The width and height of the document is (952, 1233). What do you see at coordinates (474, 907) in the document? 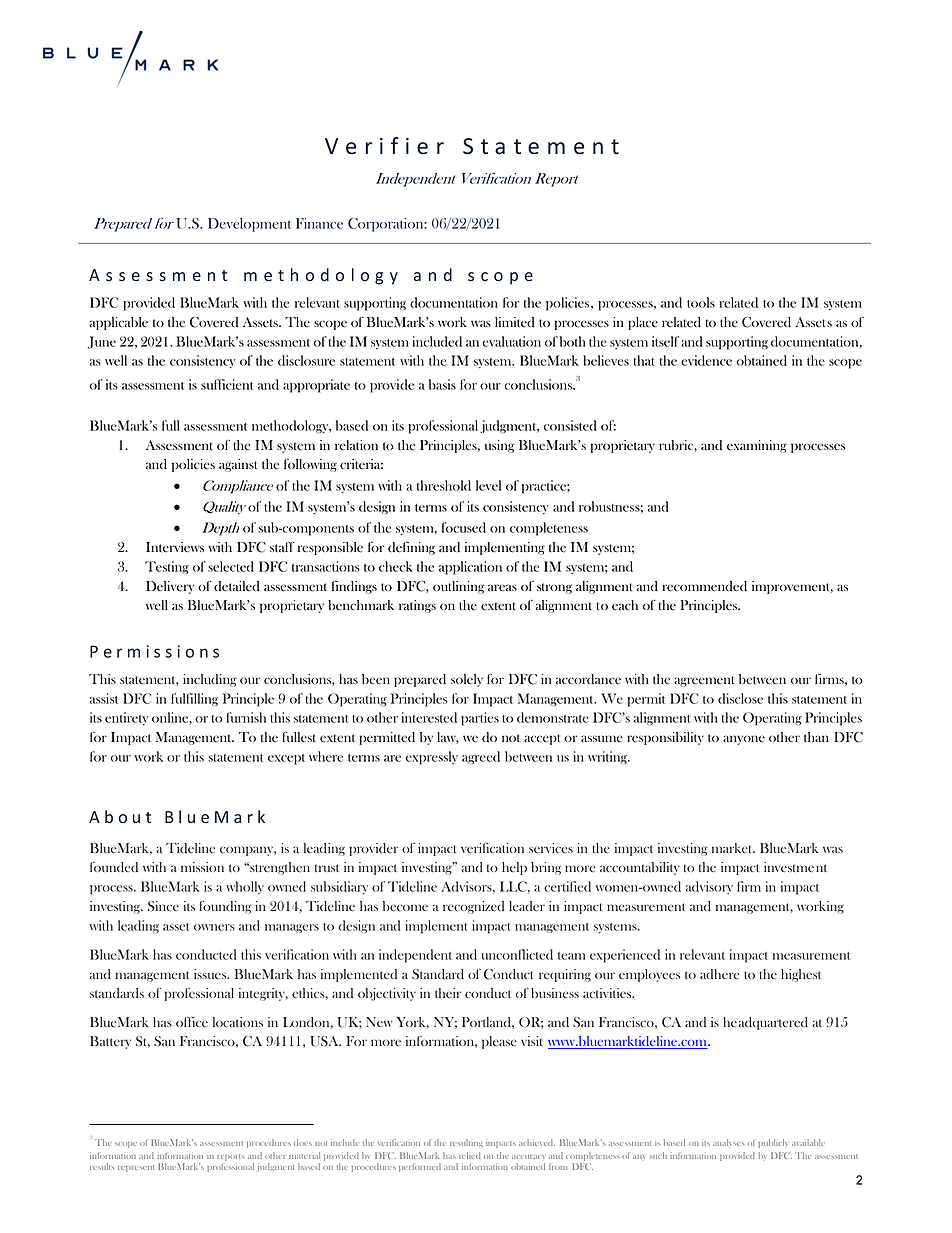
I see `recognized` at bounding box center [474, 907].
